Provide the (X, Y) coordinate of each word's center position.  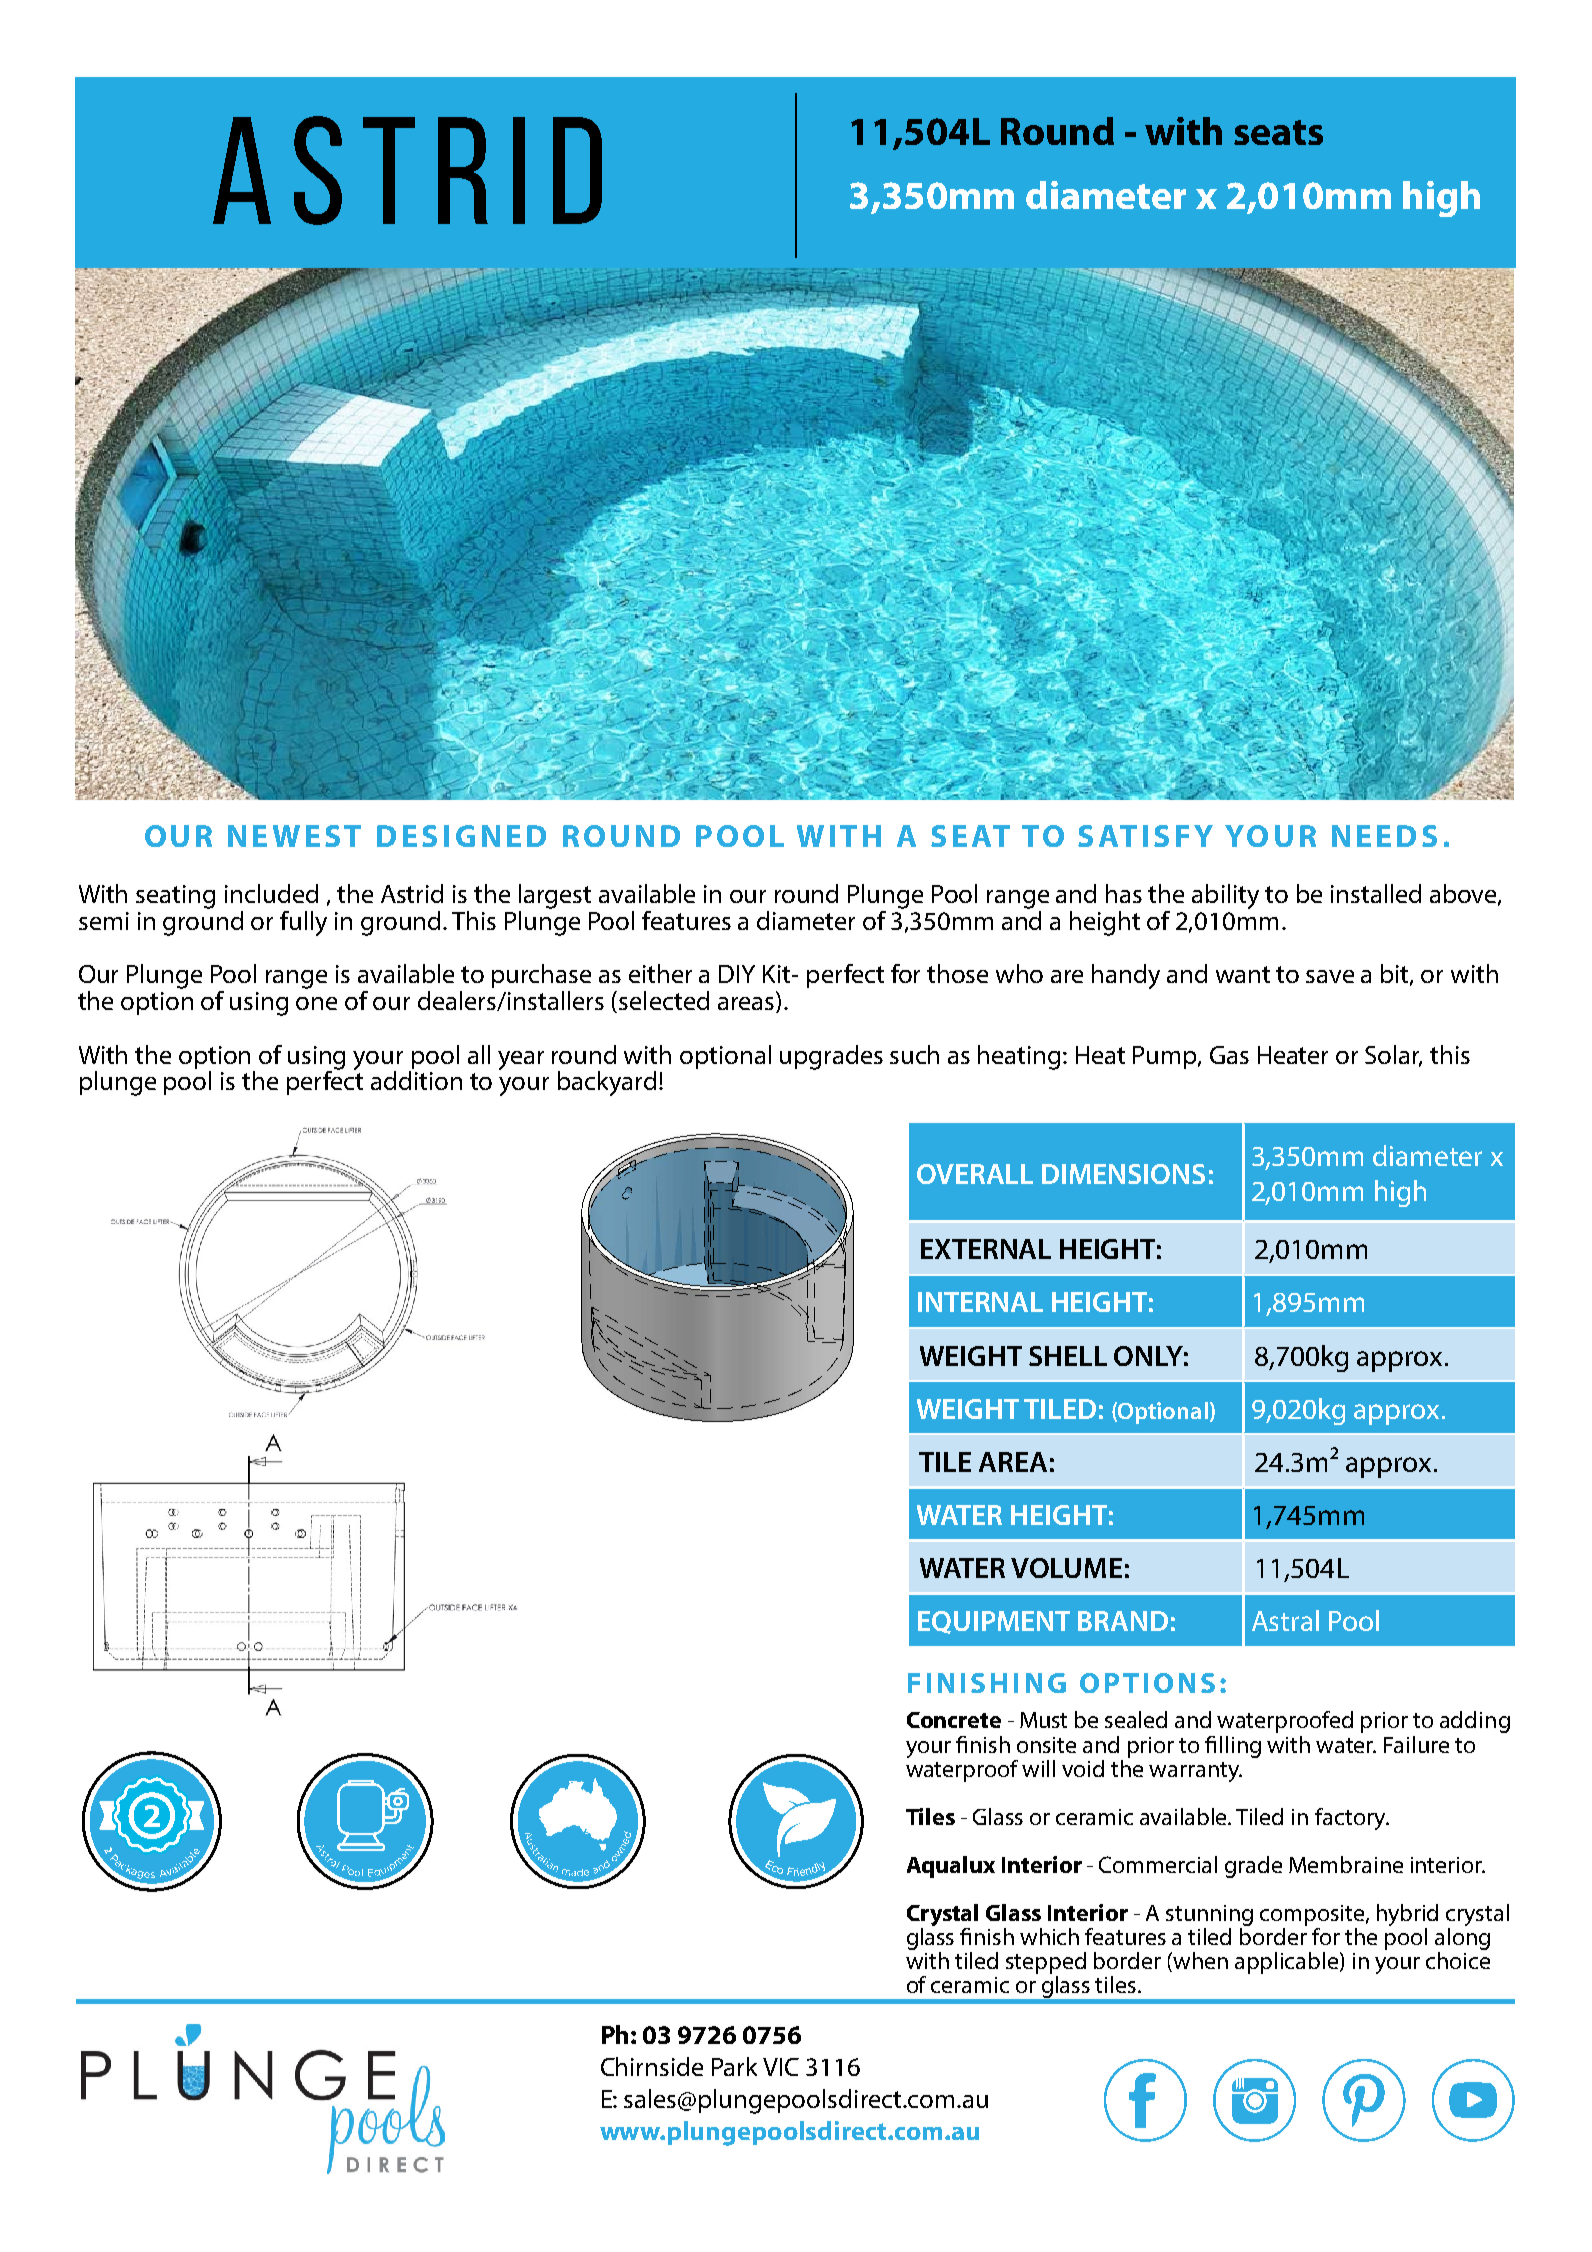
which (1049, 1936)
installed (1376, 893)
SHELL (1068, 1356)
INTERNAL (980, 1302)
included (271, 893)
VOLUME (1066, 1568)
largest (555, 896)
